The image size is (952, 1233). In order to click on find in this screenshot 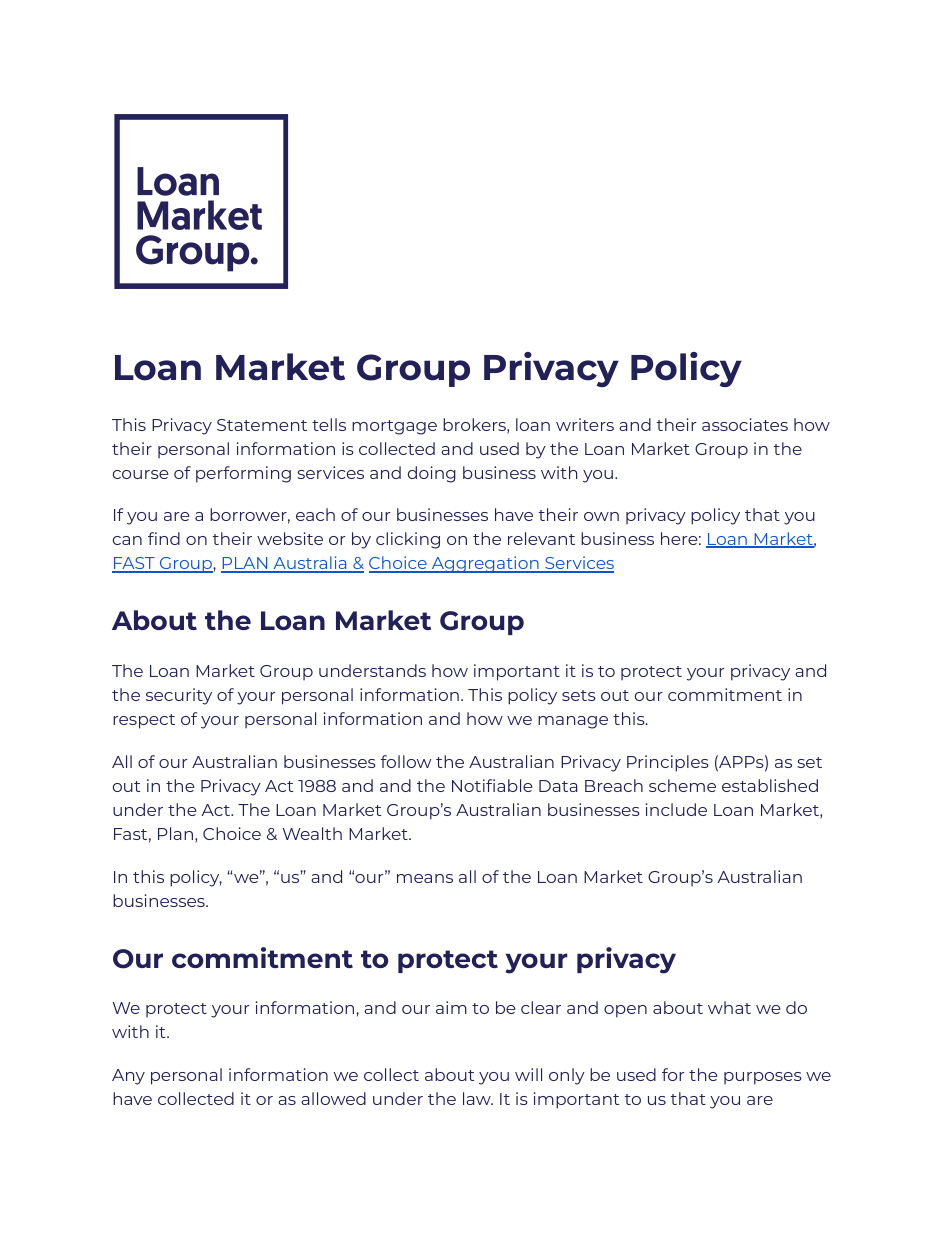, I will do `click(164, 538)`.
